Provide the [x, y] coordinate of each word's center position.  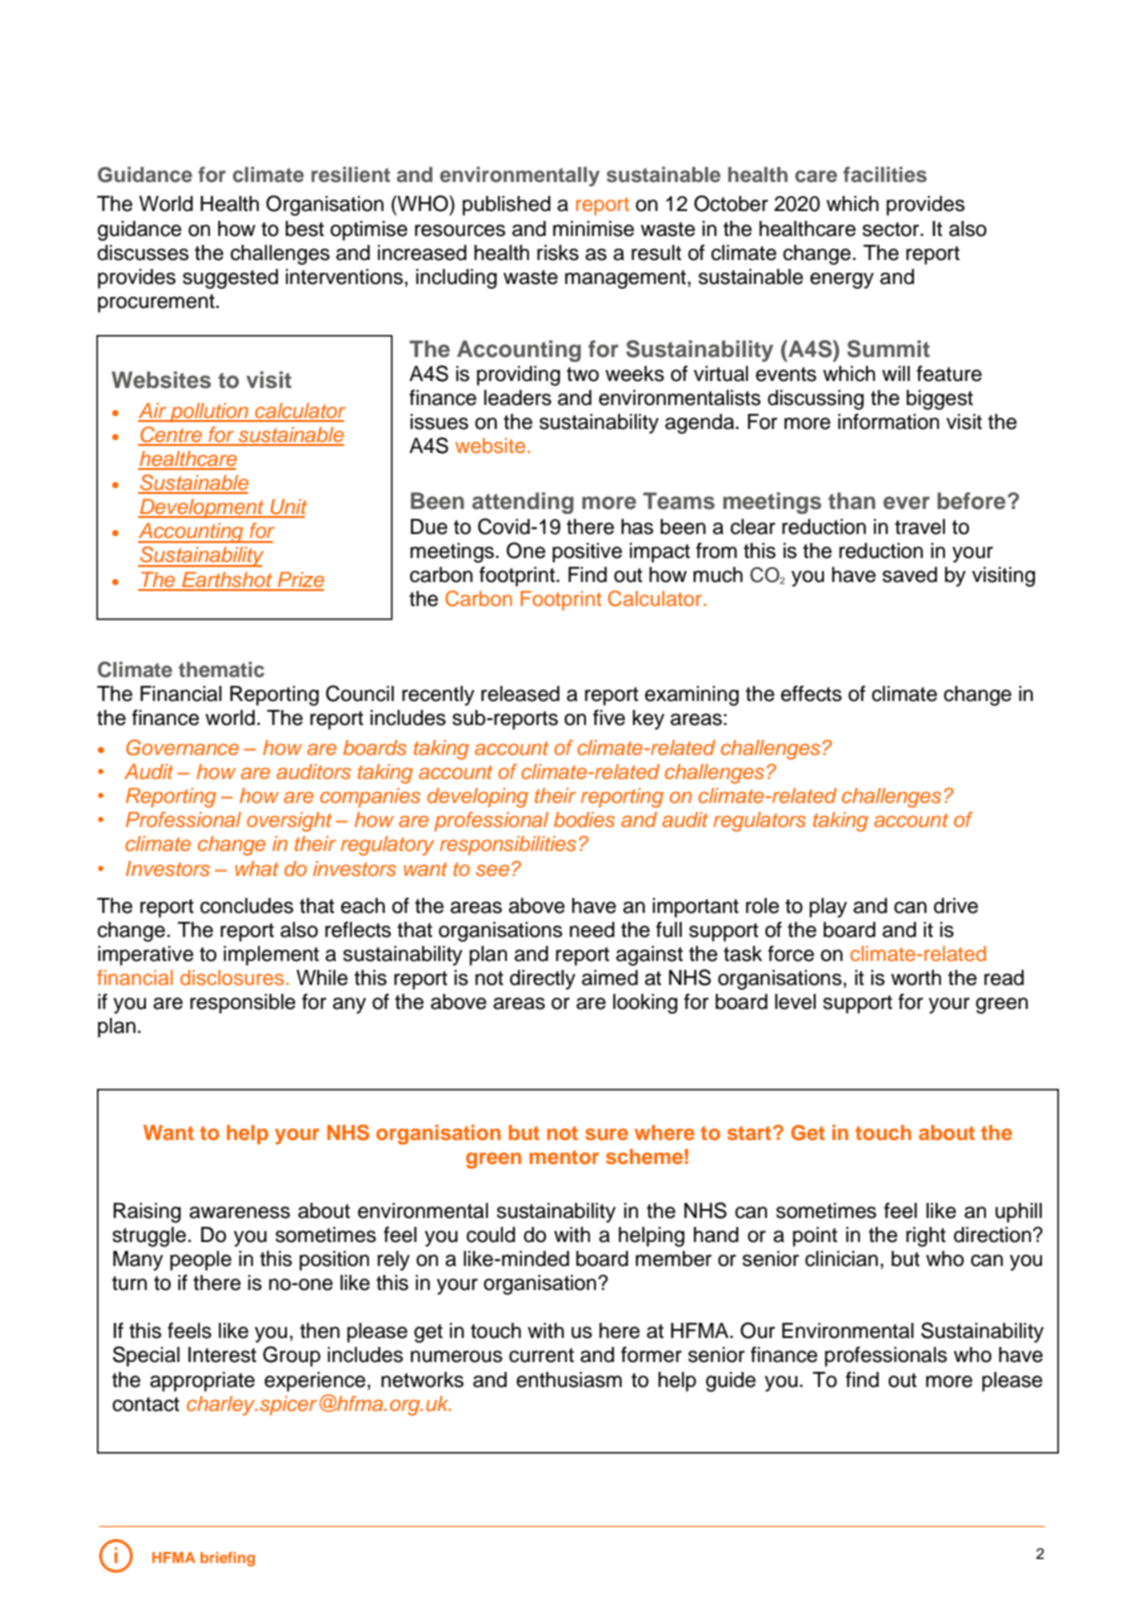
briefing [227, 1559]
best [304, 229]
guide [731, 1382]
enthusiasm [569, 1380]
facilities [885, 175]
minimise [593, 229]
